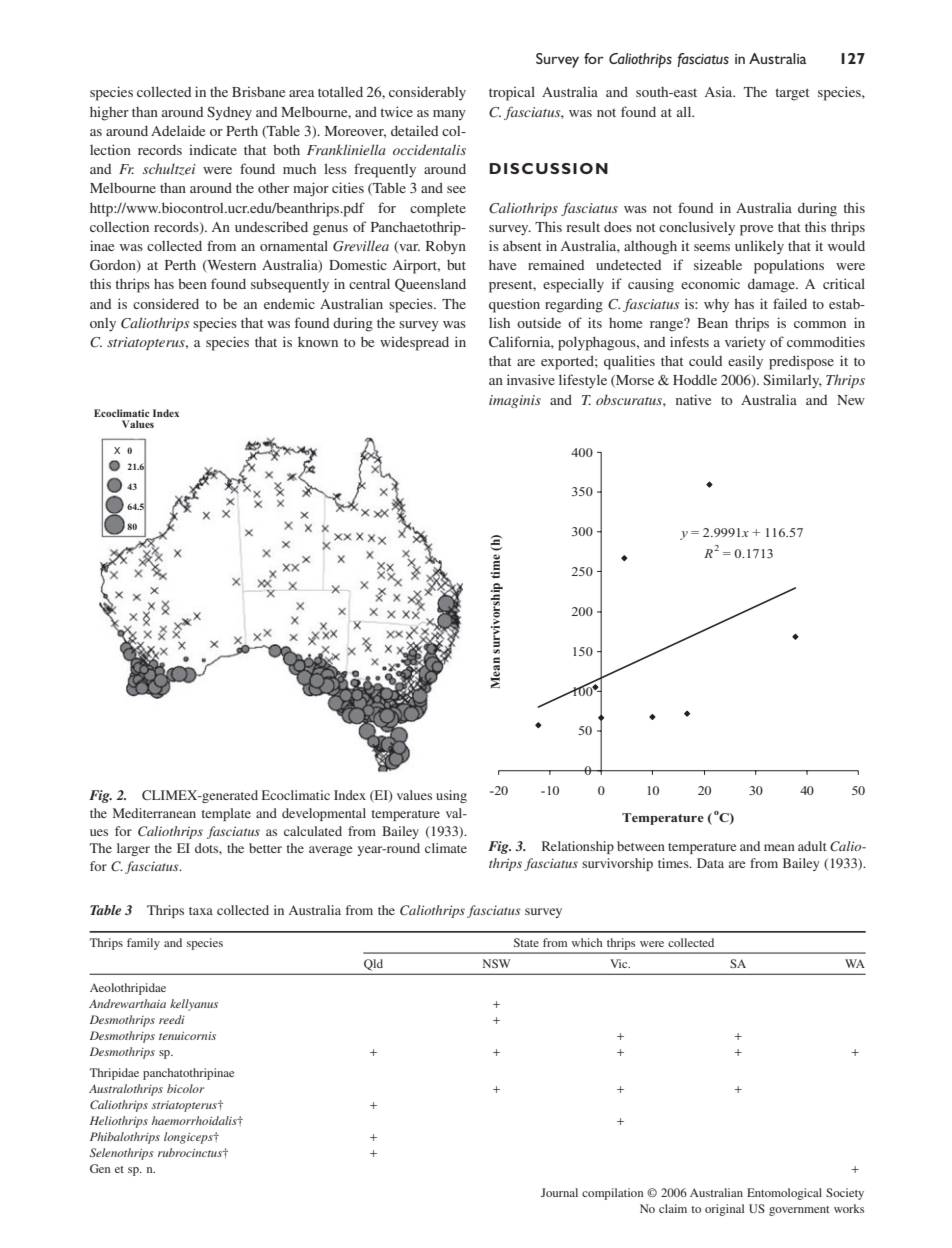 This screenshot has height=1248, width=952. Describe the element at coordinates (201, 911) in the screenshot. I see `taxa` at that location.
